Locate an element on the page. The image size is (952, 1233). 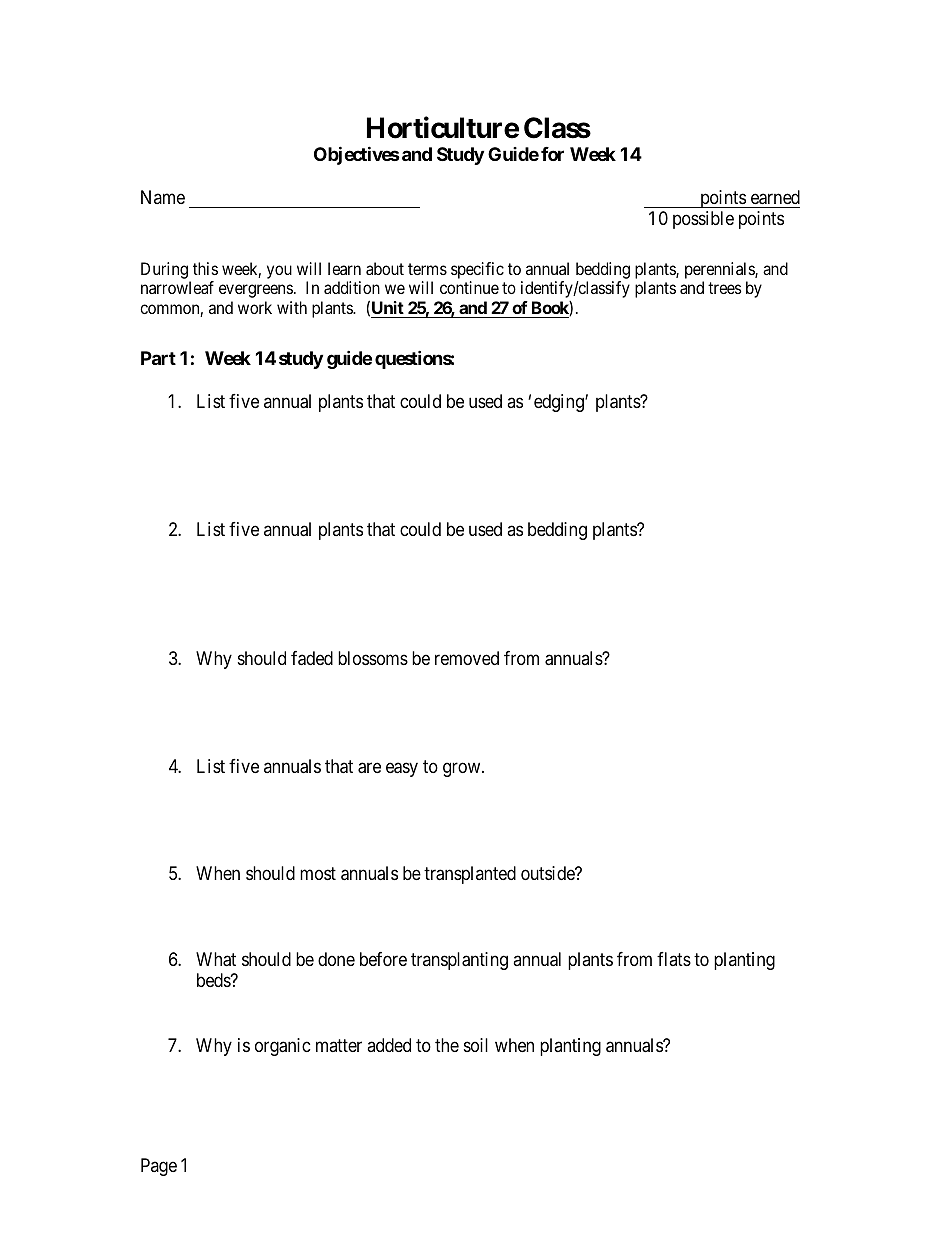
edging is located at coordinates (560, 403).
